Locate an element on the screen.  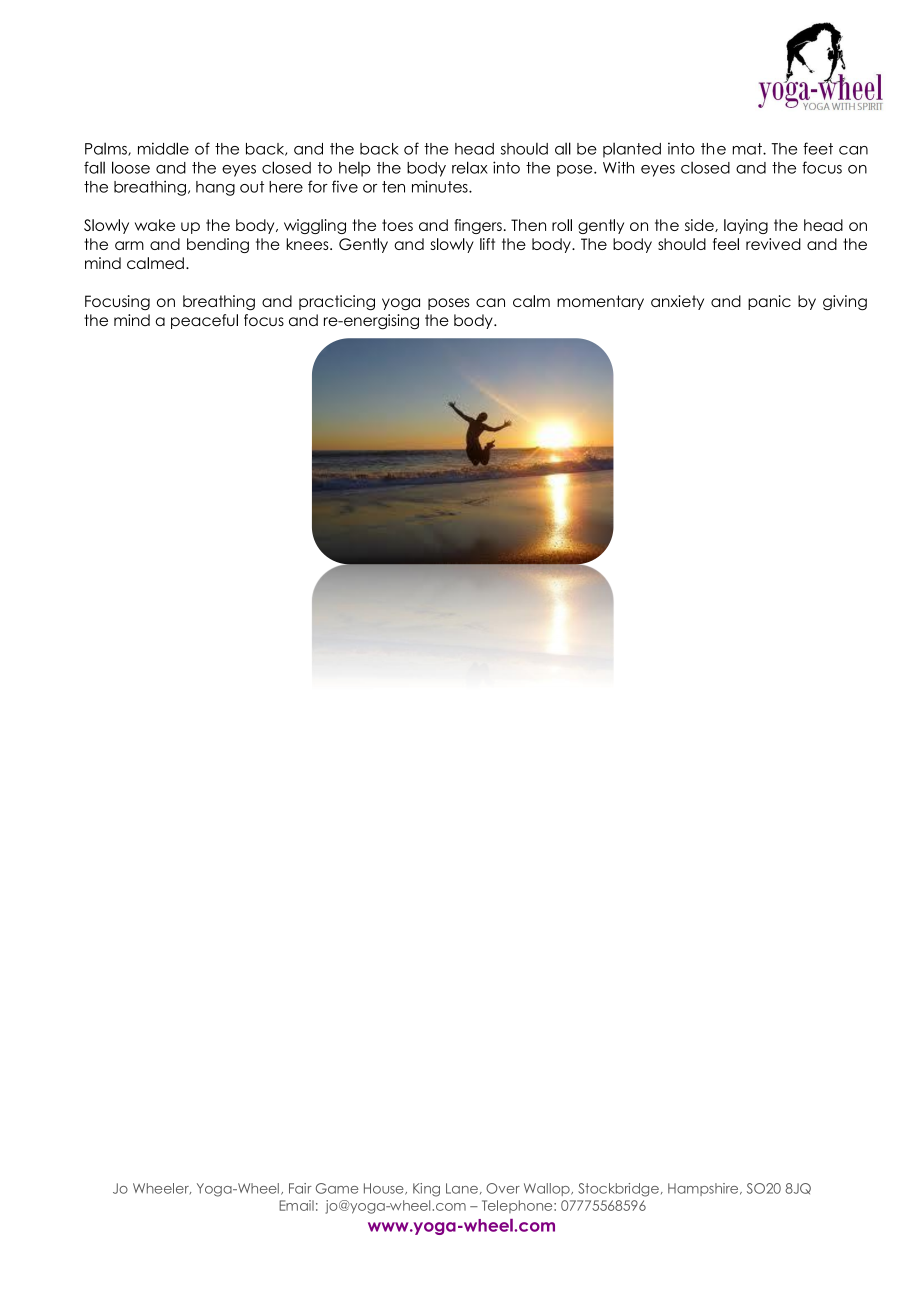
Stockbridge is located at coordinates (618, 1190).
